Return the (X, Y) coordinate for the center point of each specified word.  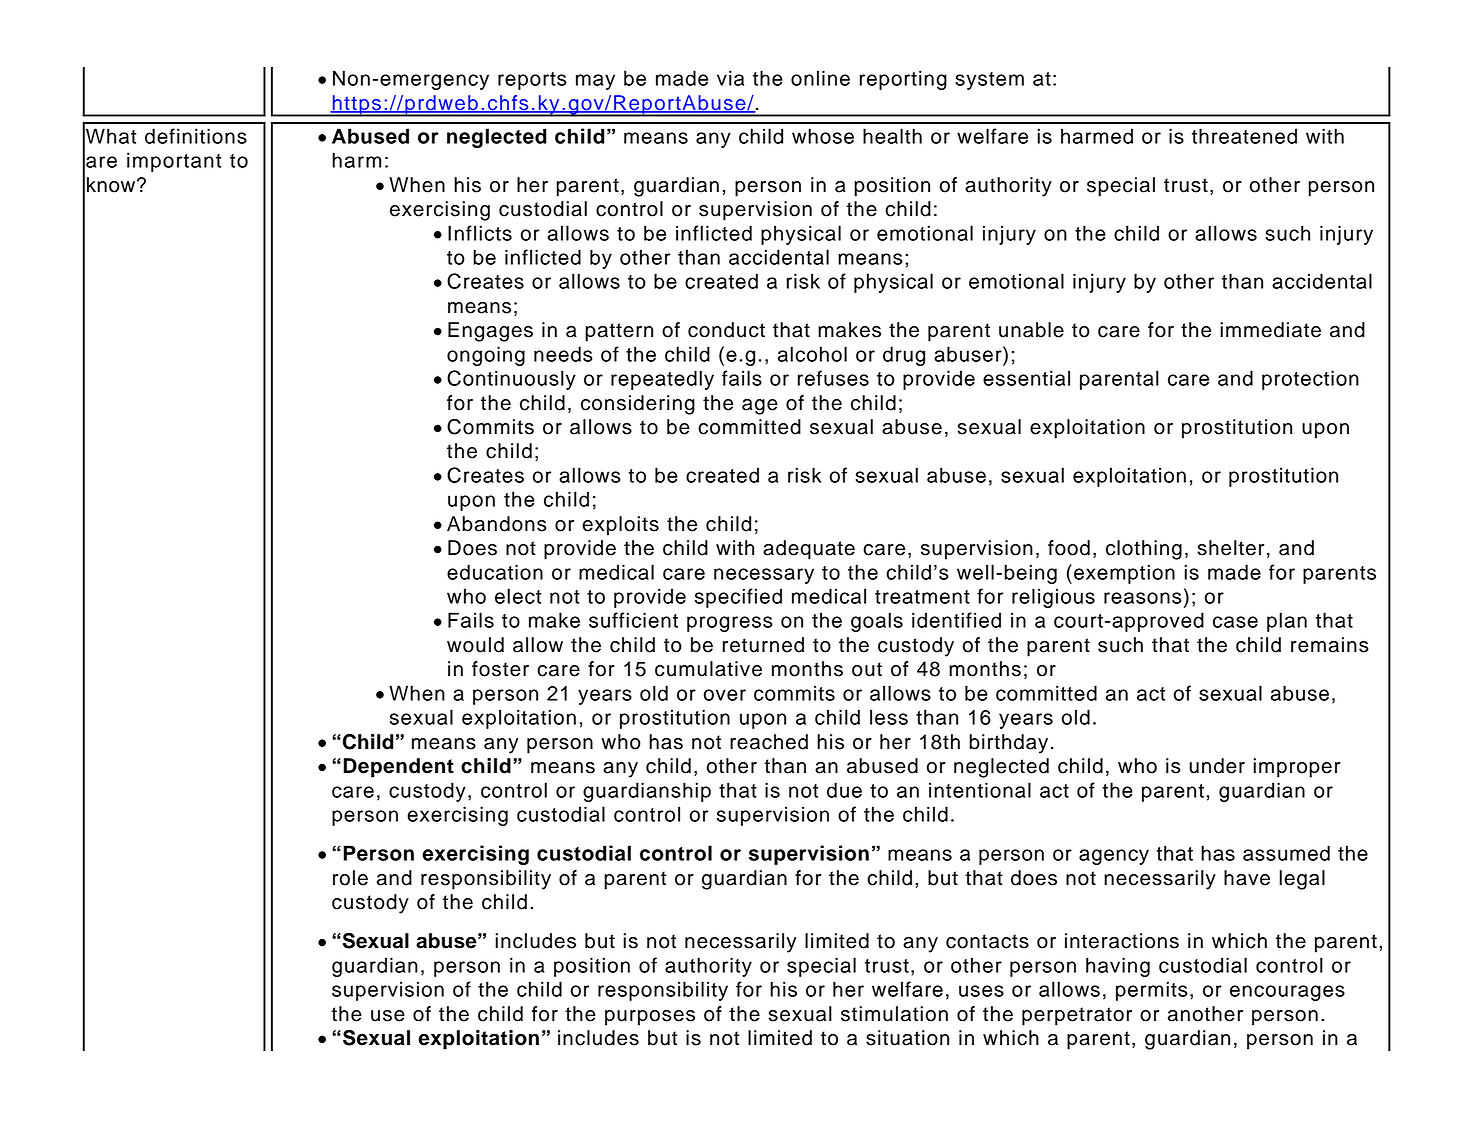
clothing (1144, 550)
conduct (726, 330)
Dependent (399, 768)
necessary (764, 576)
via (730, 78)
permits (1152, 991)
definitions (196, 136)
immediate (1270, 330)
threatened (1244, 136)
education (495, 572)
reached (769, 742)
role (350, 878)
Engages (490, 332)
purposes (650, 1018)
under (1217, 766)
